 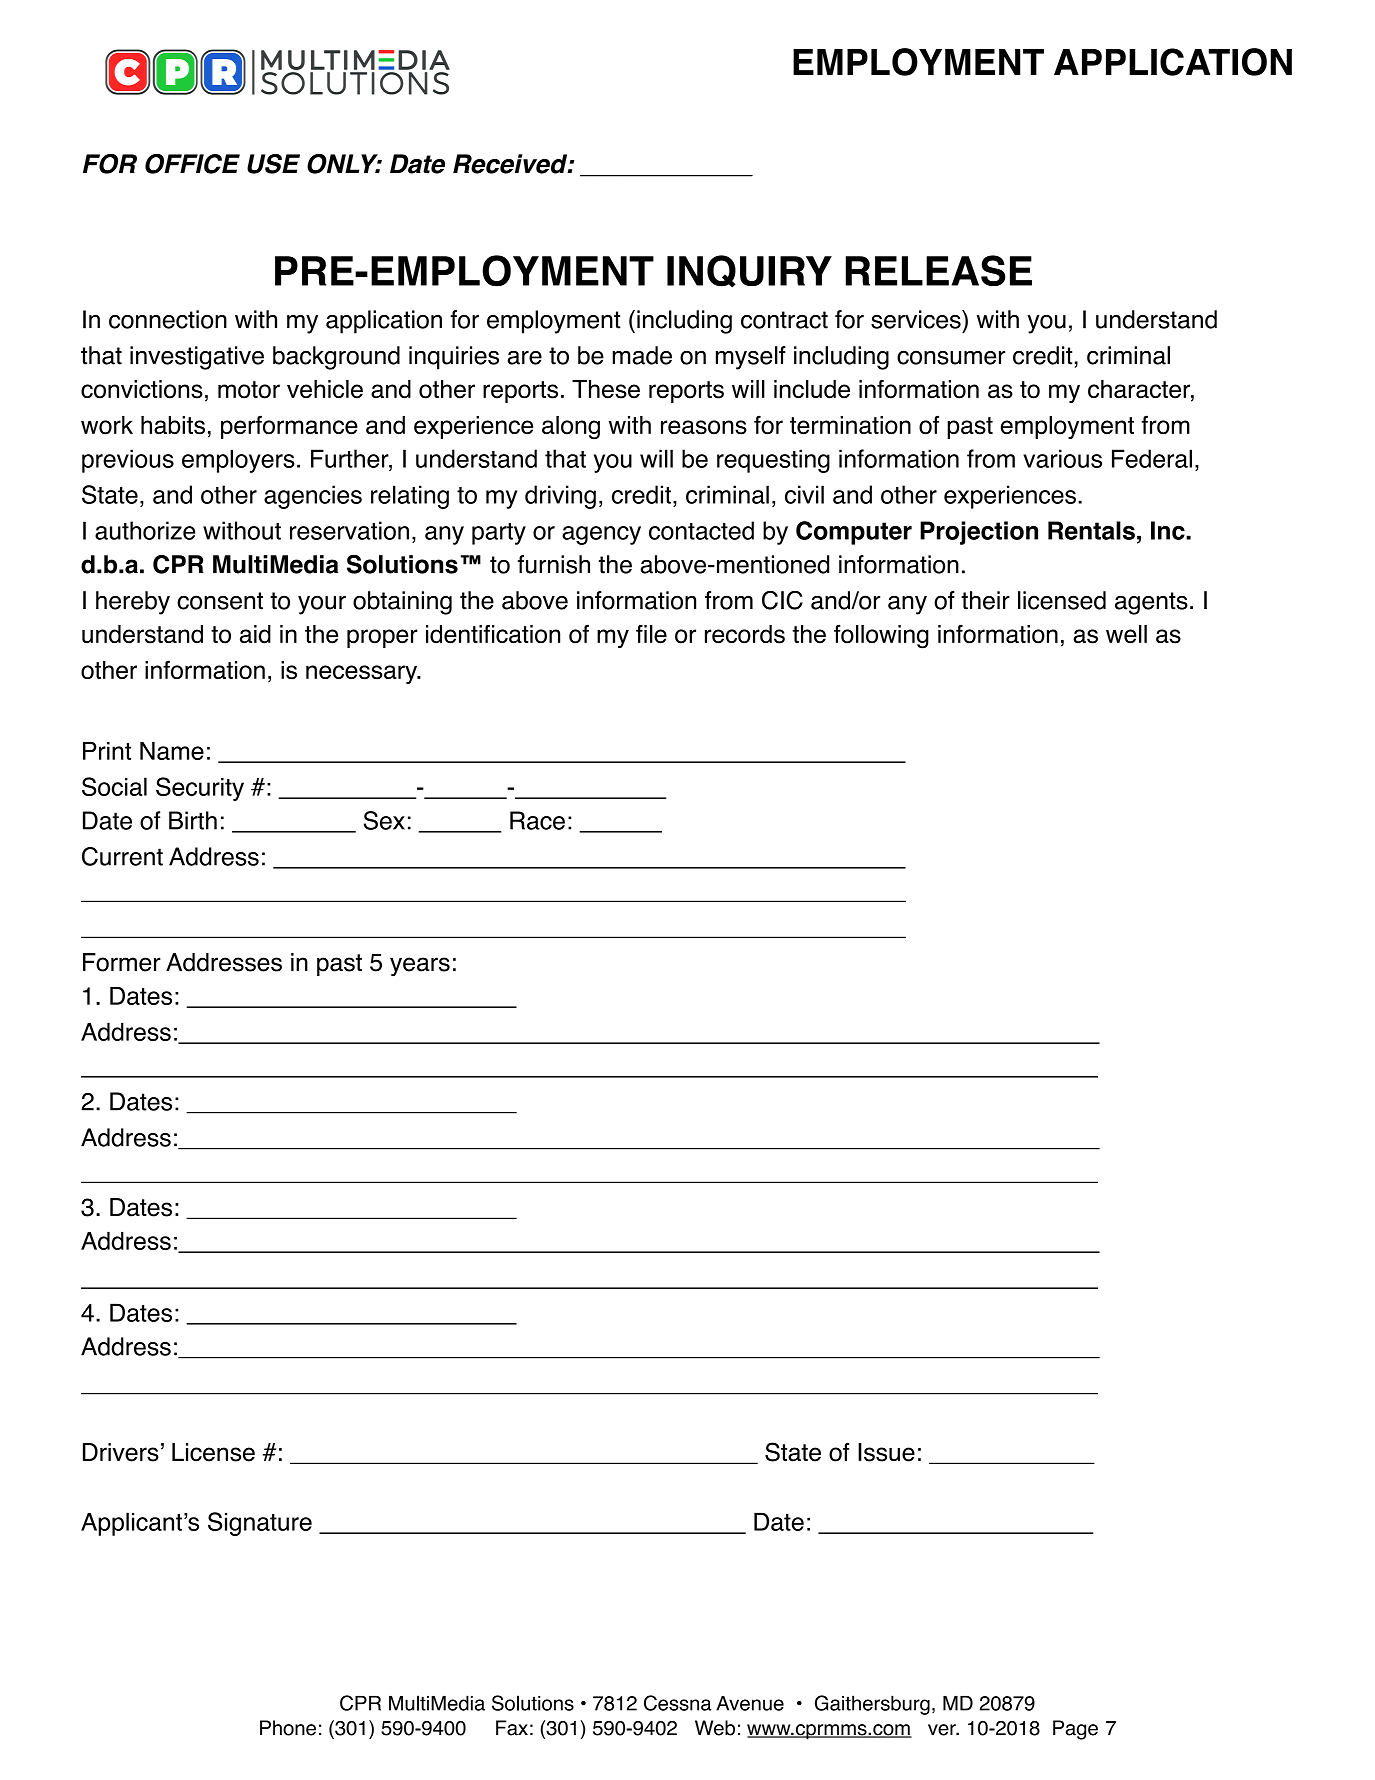 What do you see at coordinates (192, 164) in the screenshot?
I see `OFFICE` at bounding box center [192, 164].
